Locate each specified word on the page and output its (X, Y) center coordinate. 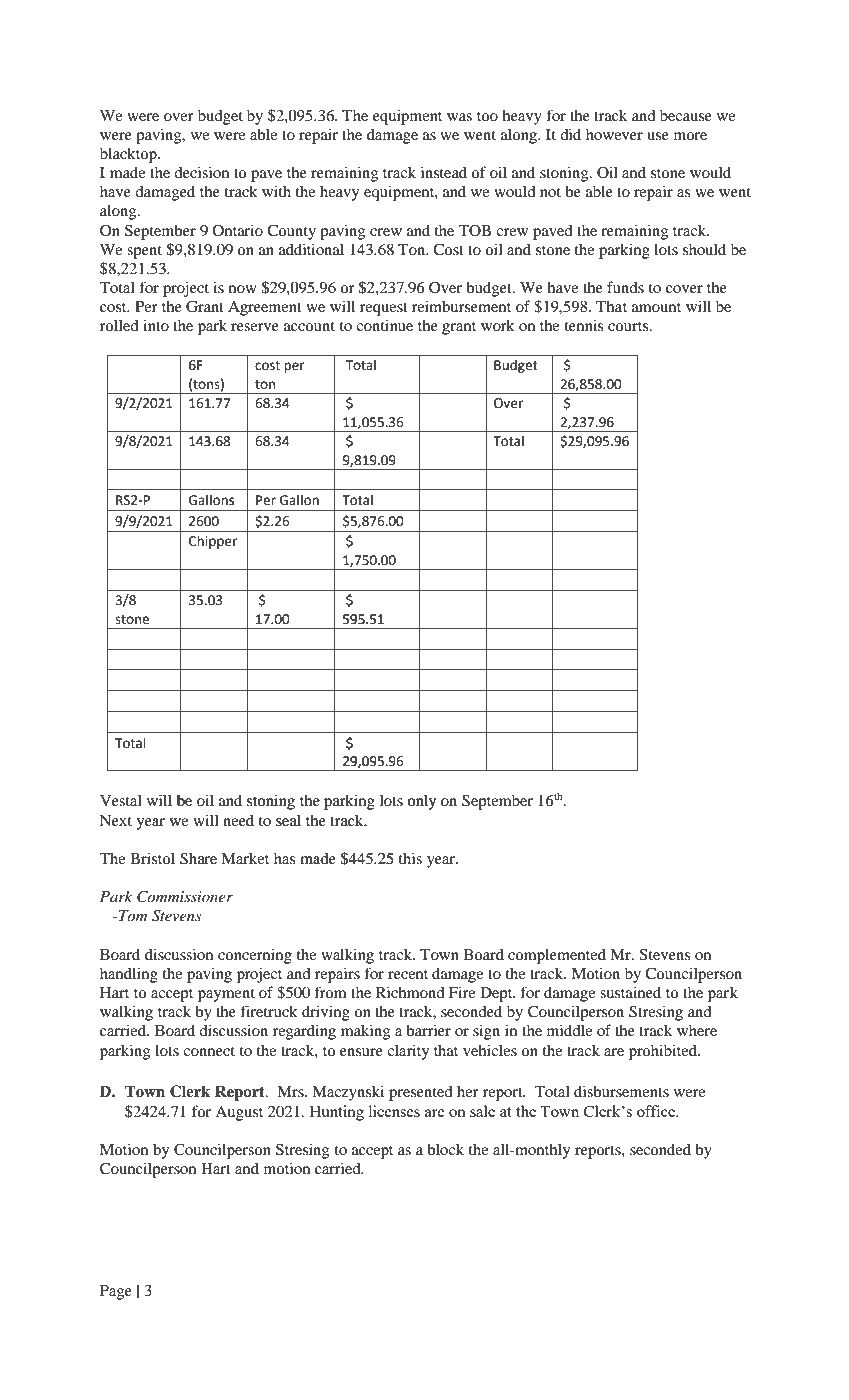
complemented (557, 956)
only (422, 802)
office (657, 1111)
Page (116, 1292)
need (238, 820)
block (445, 1149)
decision (201, 172)
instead (444, 172)
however (614, 134)
